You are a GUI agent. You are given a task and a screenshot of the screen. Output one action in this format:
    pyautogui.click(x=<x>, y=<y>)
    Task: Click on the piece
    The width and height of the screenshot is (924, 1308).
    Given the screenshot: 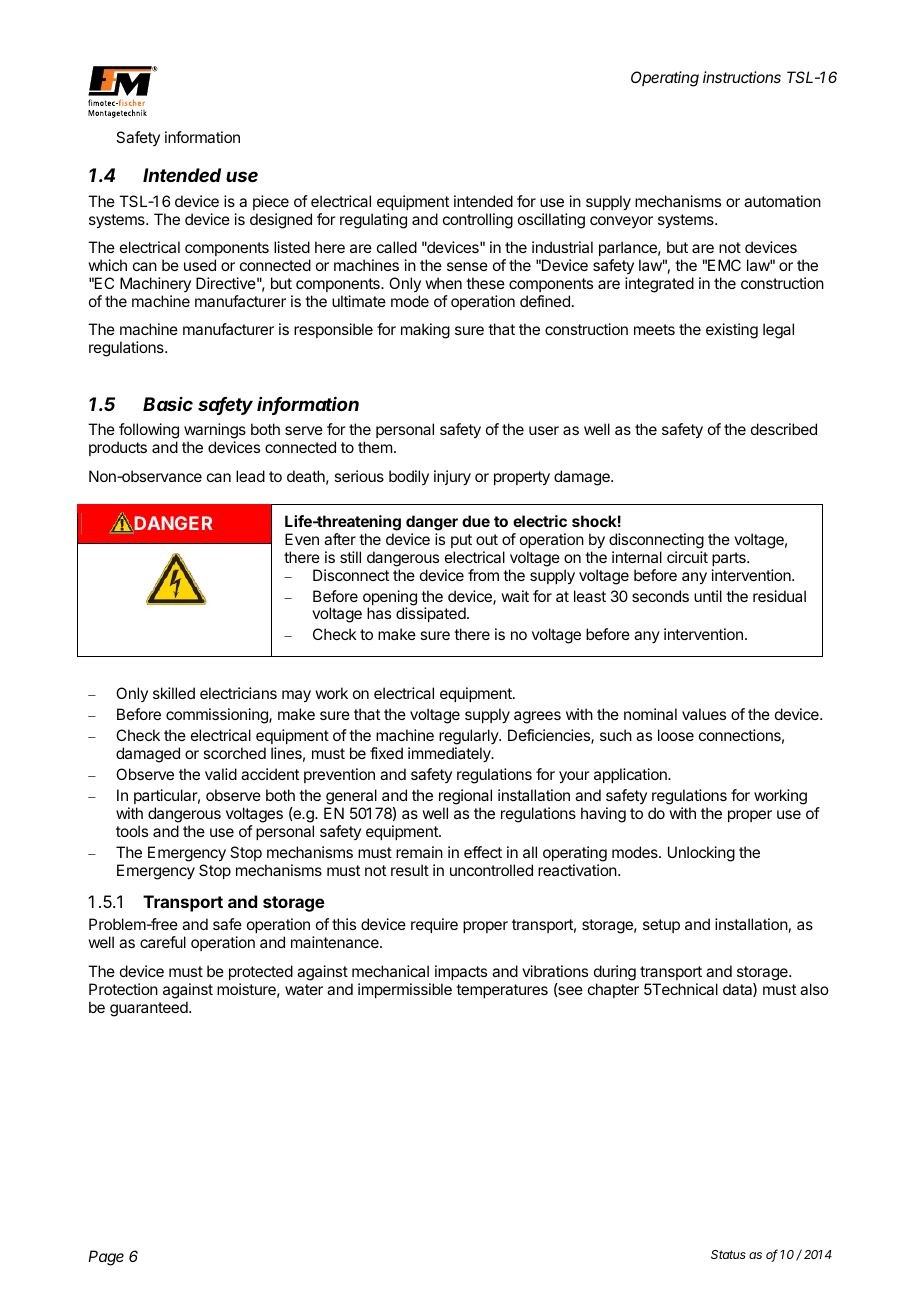 What is the action you would take?
    pyautogui.click(x=271, y=202)
